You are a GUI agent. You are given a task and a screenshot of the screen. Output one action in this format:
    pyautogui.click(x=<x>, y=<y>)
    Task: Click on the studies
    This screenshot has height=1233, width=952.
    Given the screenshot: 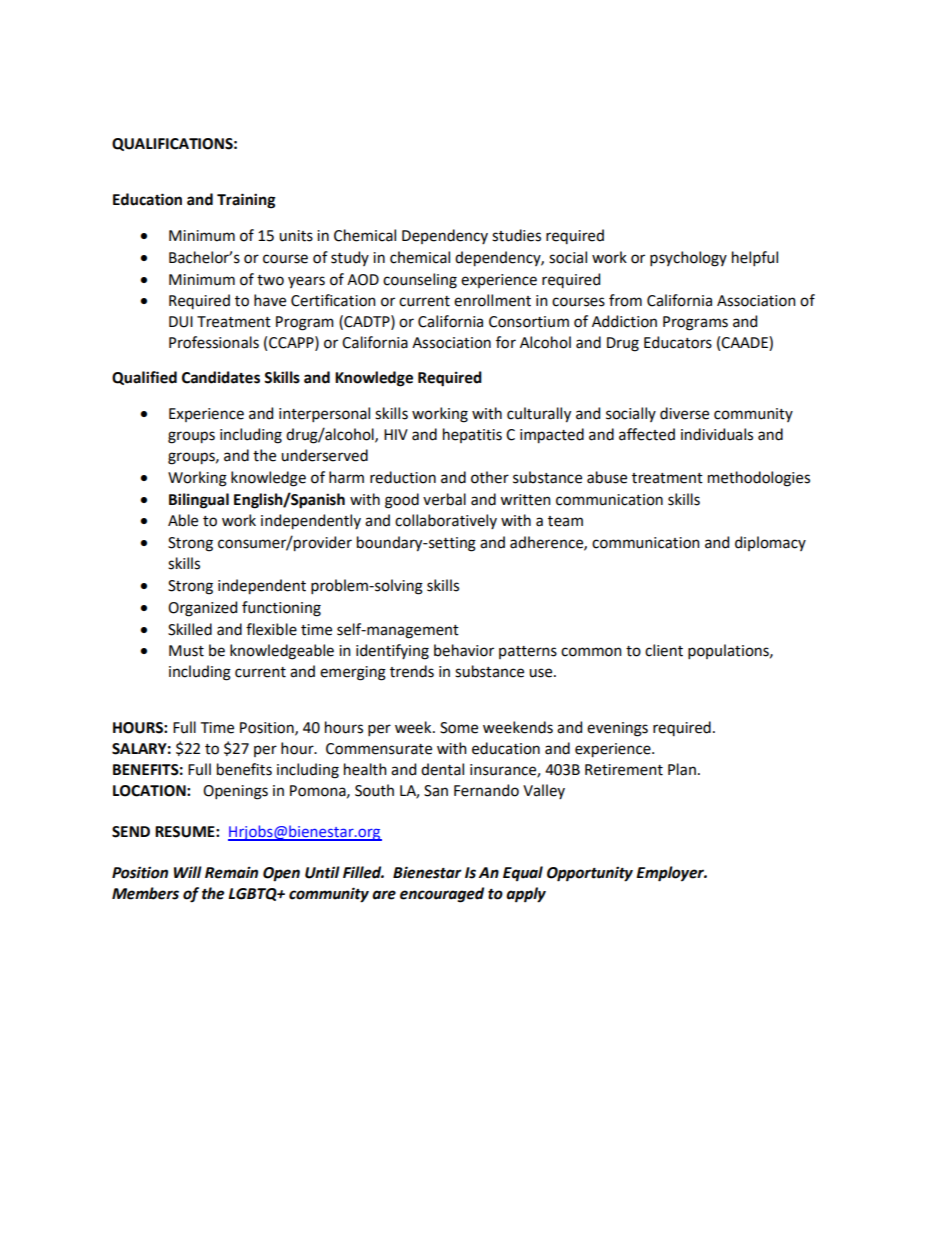 What is the action you would take?
    pyautogui.click(x=516, y=235)
